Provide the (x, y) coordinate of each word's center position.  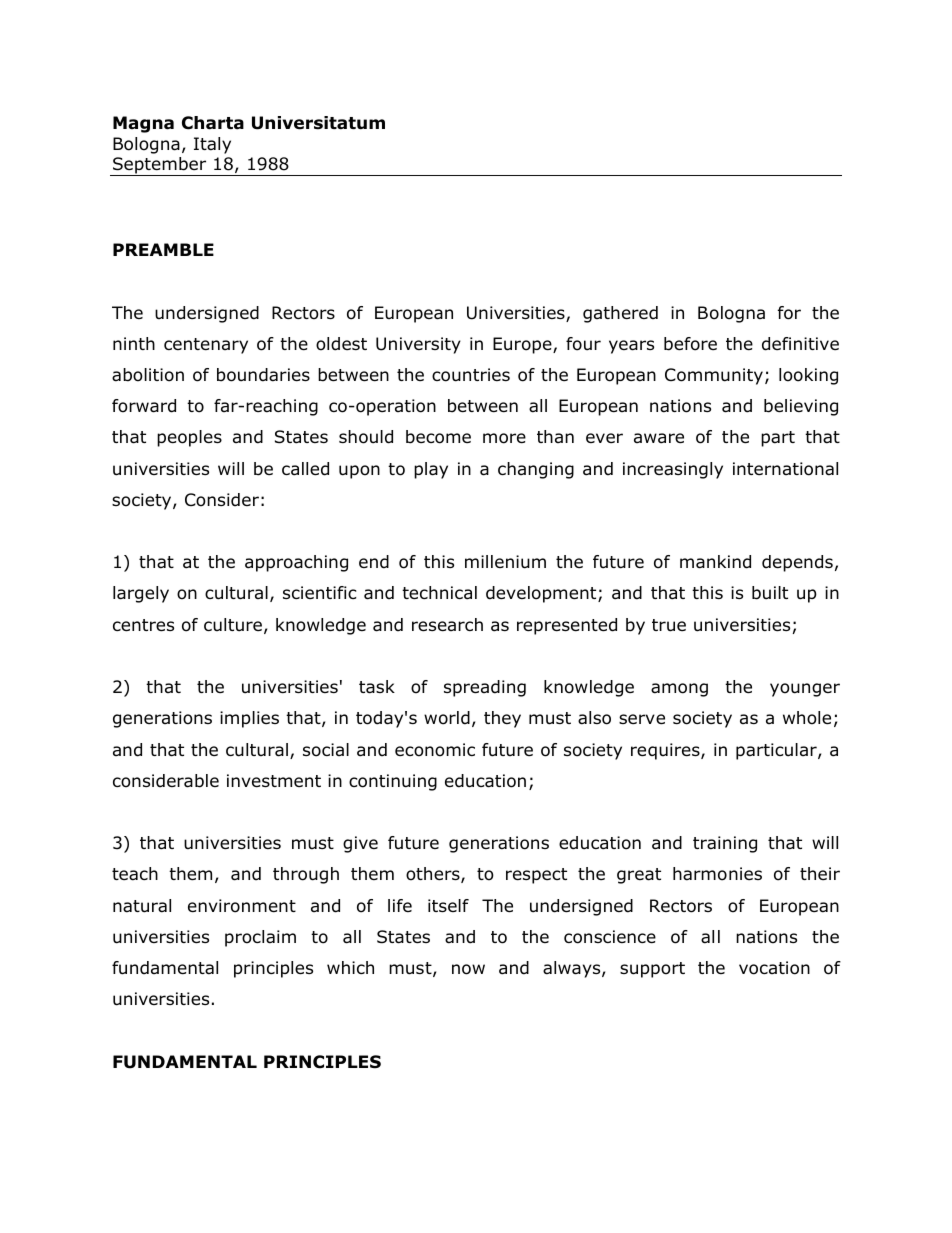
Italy (212, 145)
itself (448, 905)
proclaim (260, 938)
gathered (620, 314)
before (690, 344)
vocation (774, 968)
